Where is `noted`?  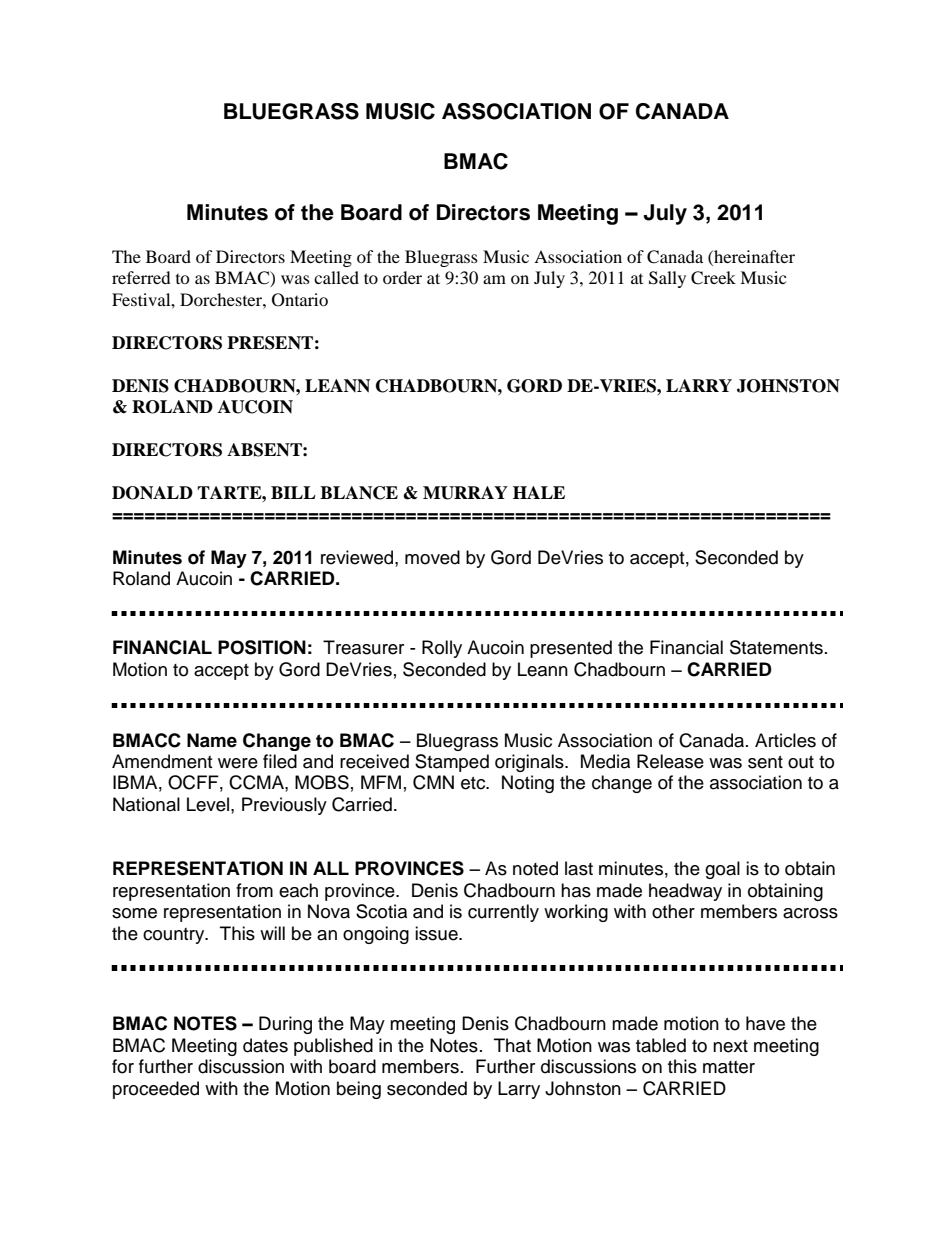 noted is located at coordinates (535, 868).
